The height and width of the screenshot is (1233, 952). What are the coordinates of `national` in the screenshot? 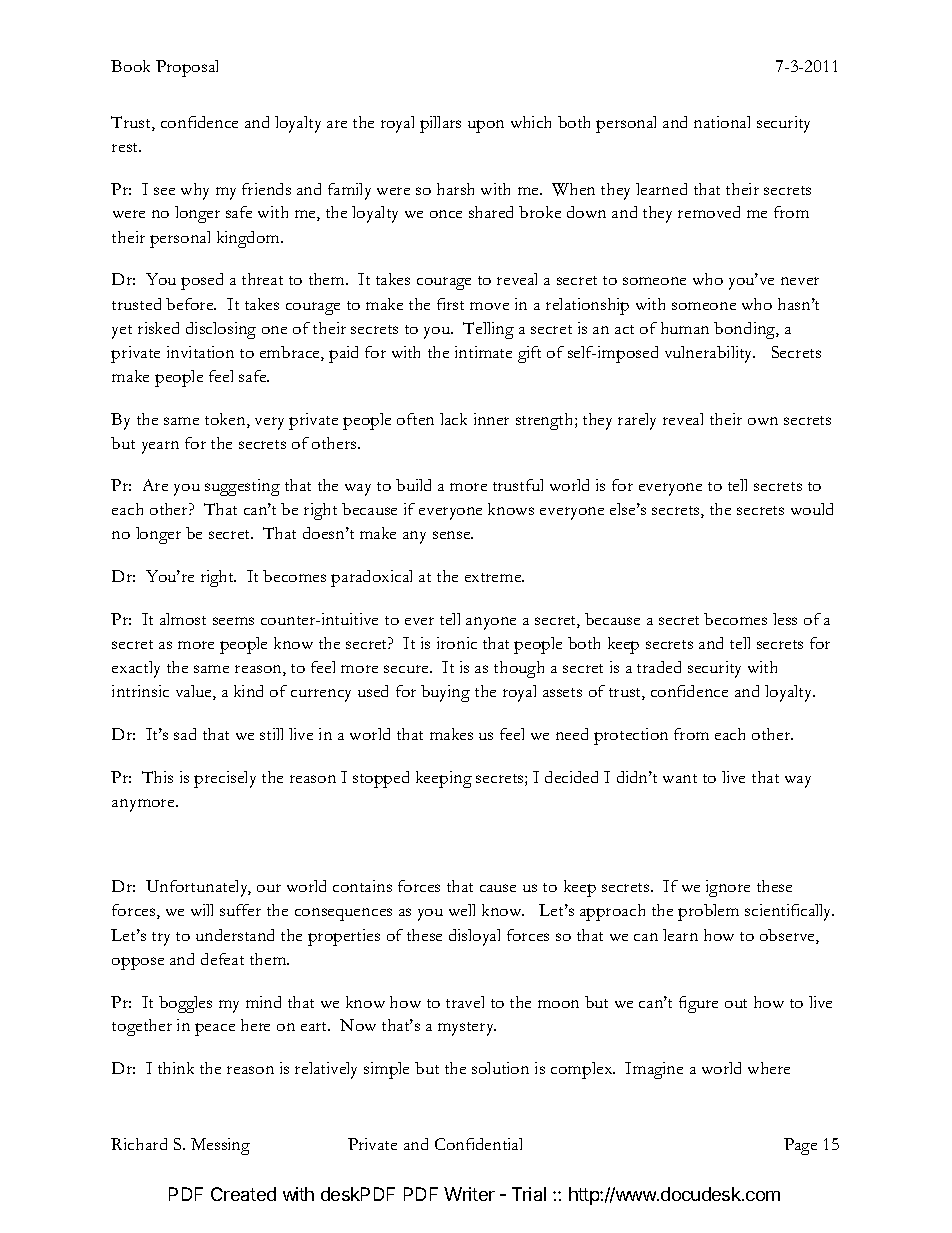 It's located at (722, 122).
